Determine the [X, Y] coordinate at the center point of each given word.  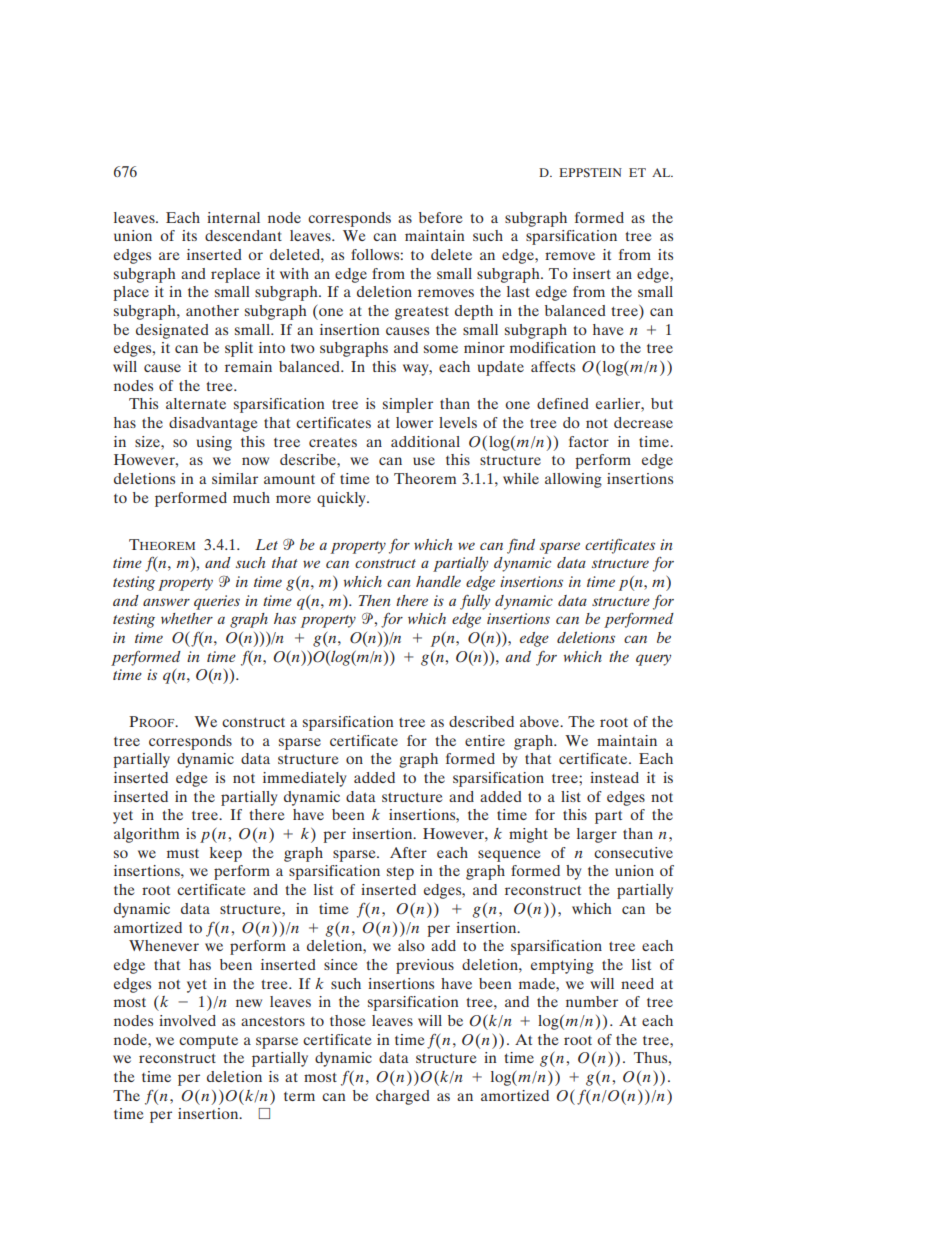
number [592, 1001]
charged [403, 1097]
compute [208, 1042]
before [441, 217]
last [518, 291]
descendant [243, 235]
